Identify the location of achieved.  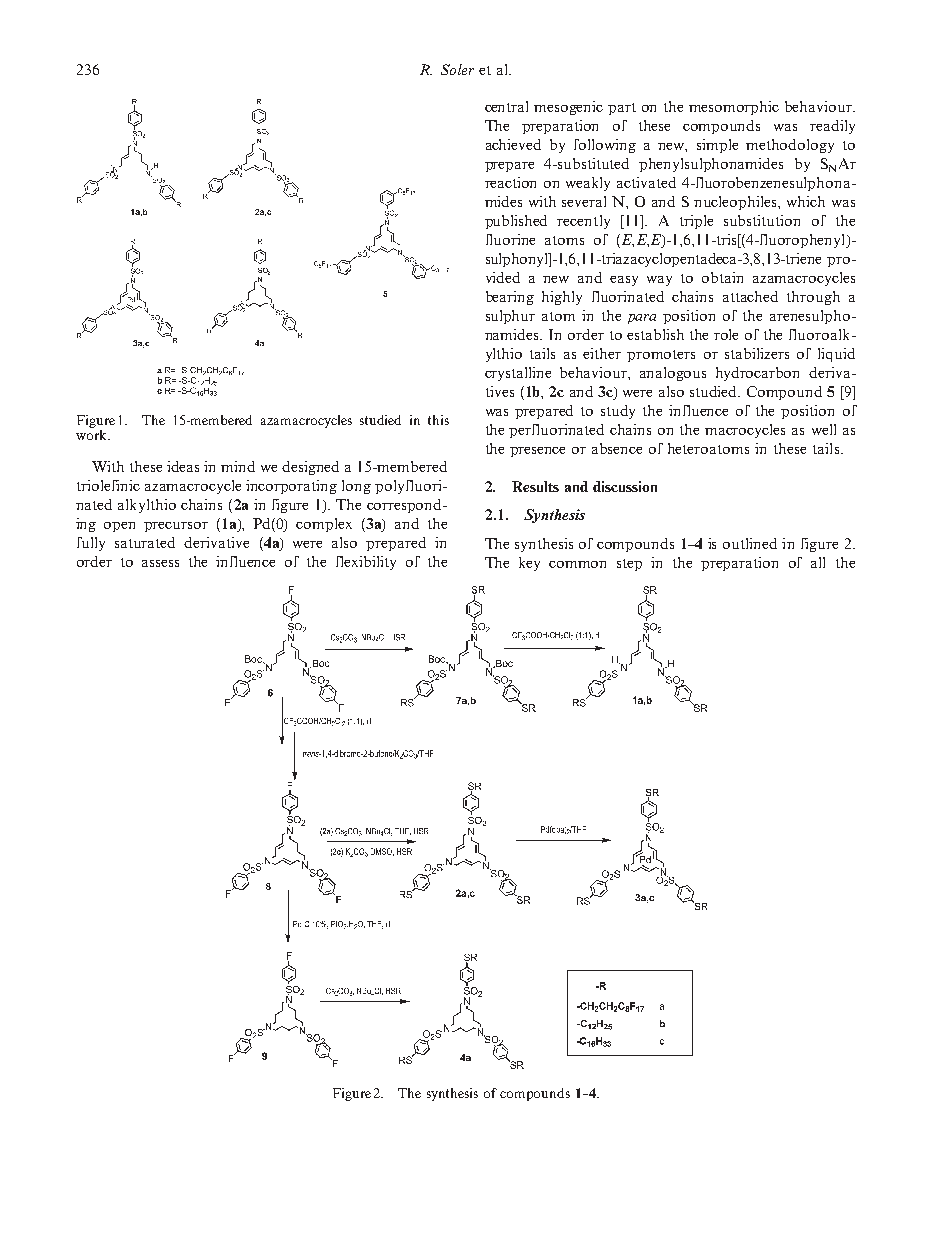
(513, 144).
